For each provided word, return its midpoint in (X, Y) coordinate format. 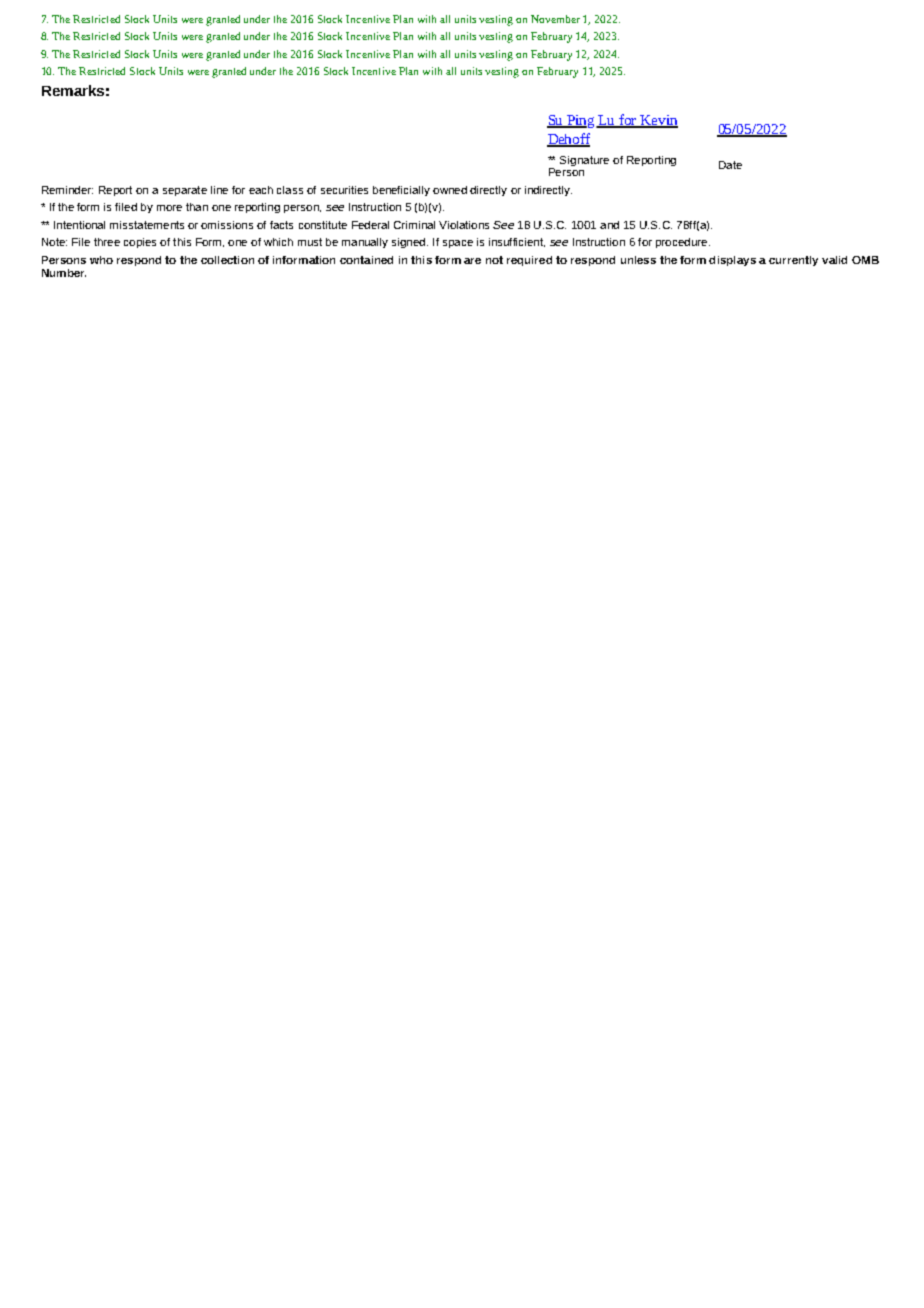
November (555, 19)
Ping (581, 121)
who (101, 260)
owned (450, 190)
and (609, 225)
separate (185, 191)
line (219, 190)
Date (730, 165)
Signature (584, 161)
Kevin (658, 121)
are (472, 261)
